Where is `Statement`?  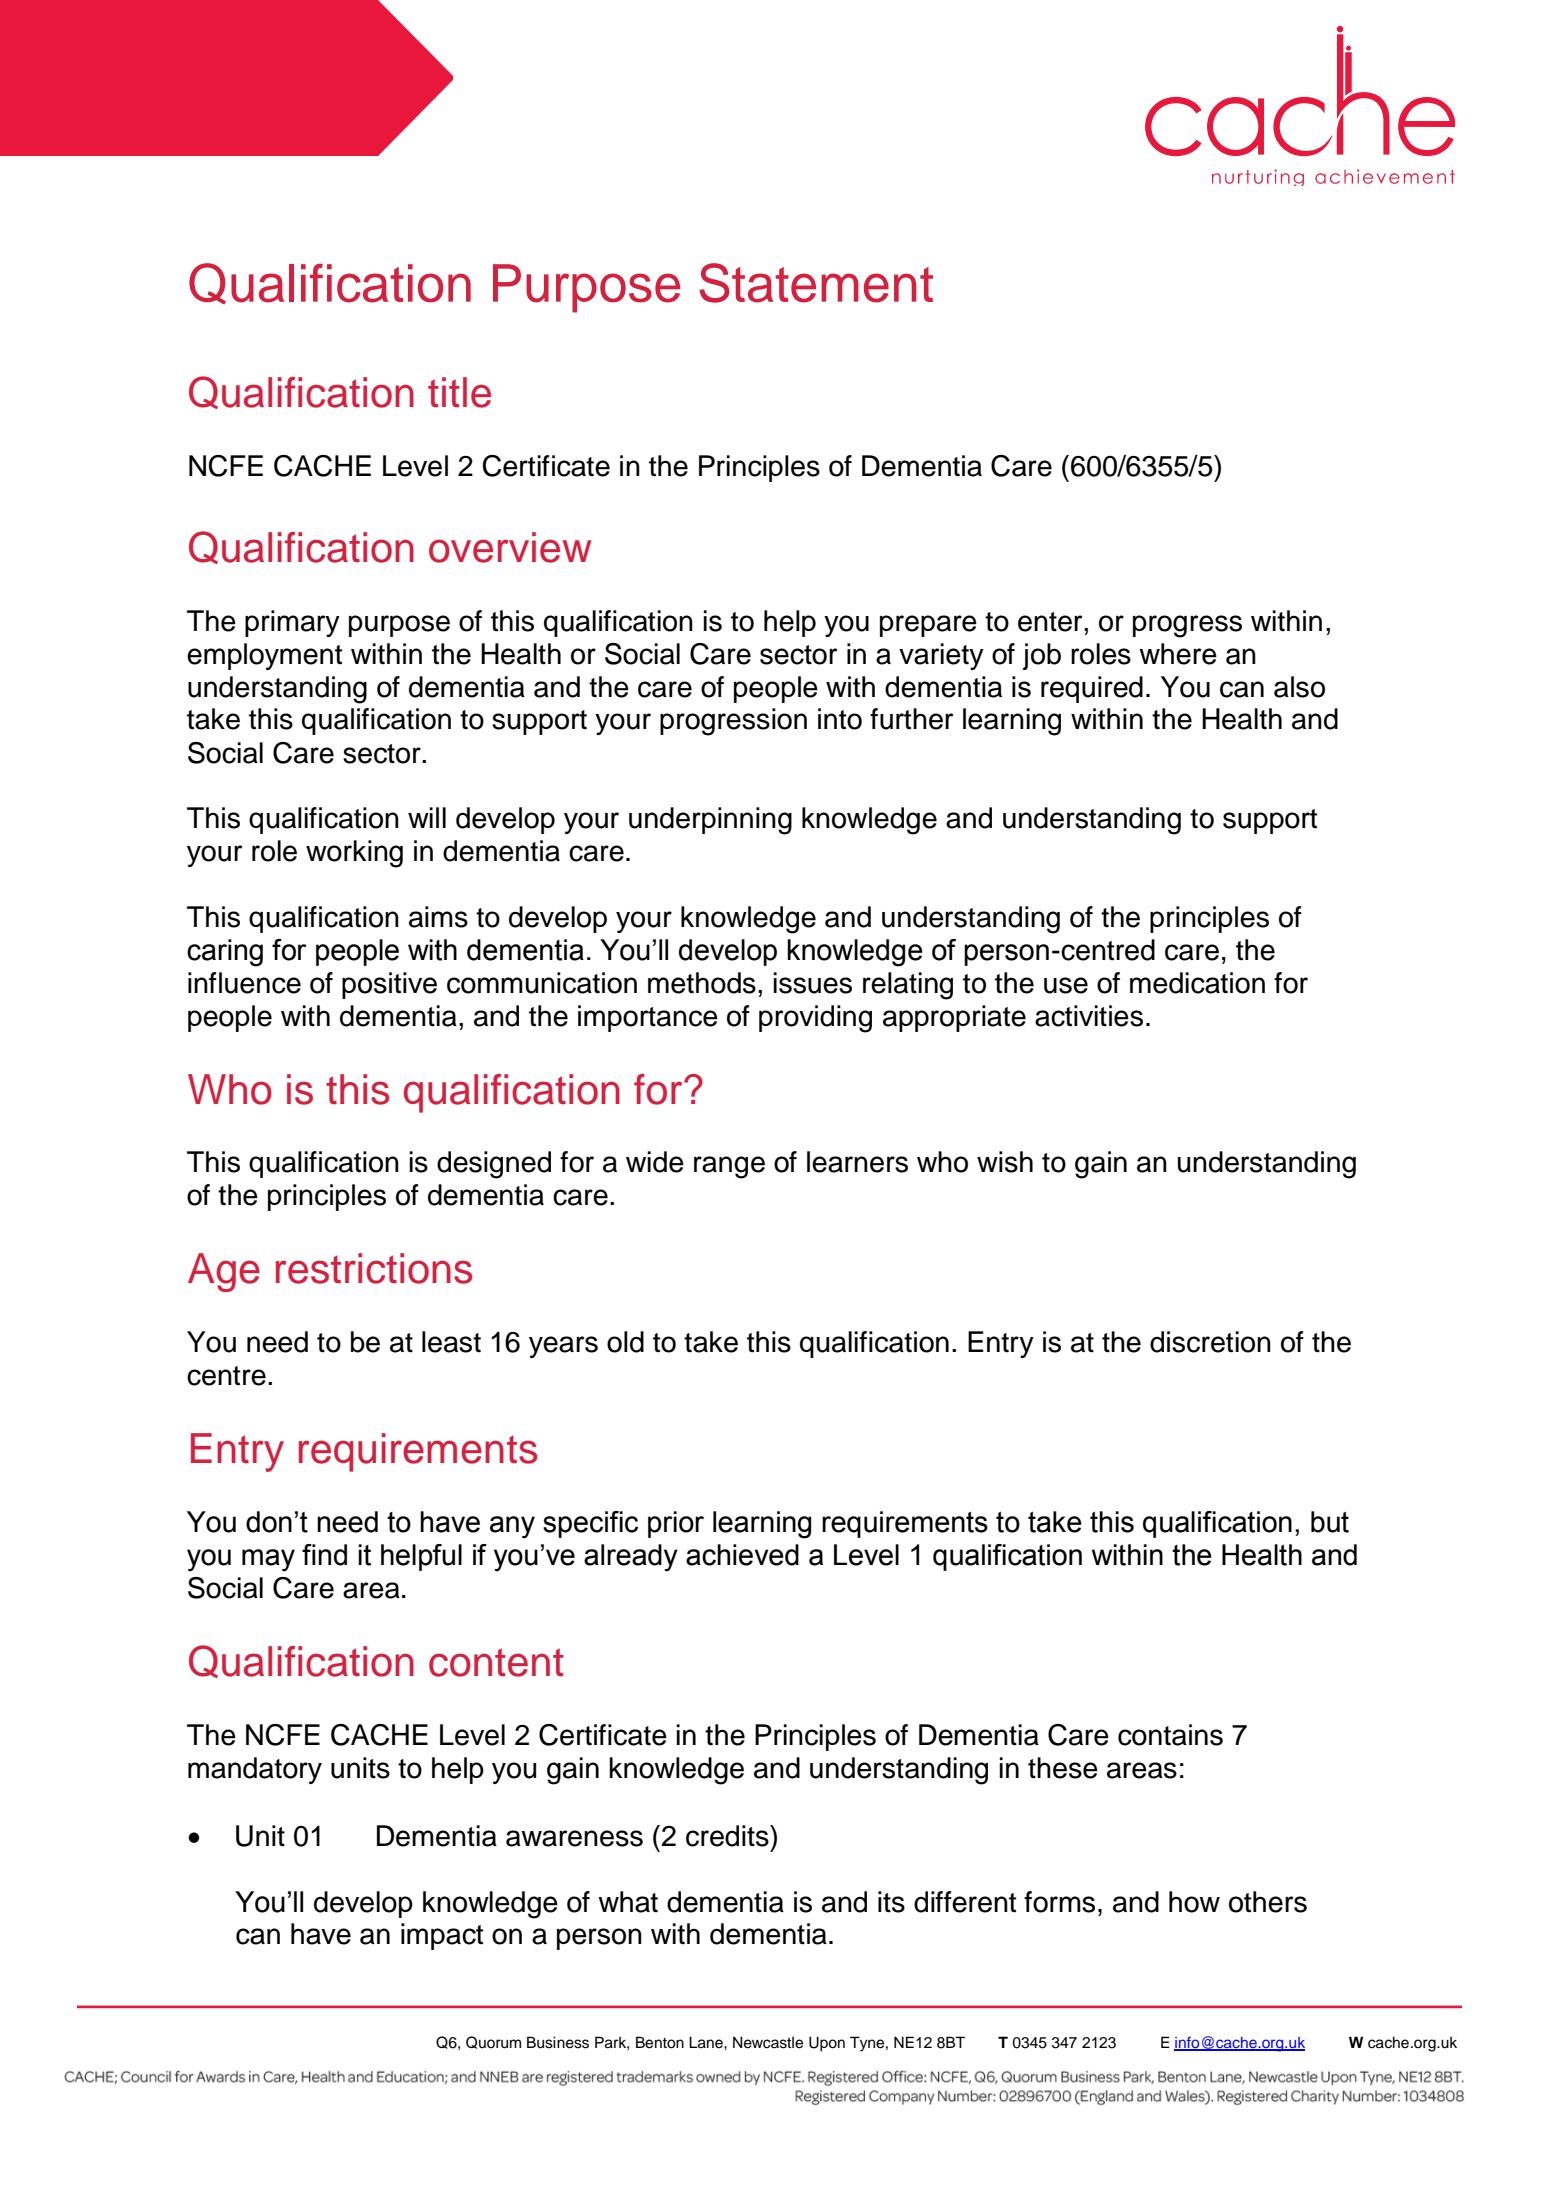
Statement is located at coordinates (816, 283).
